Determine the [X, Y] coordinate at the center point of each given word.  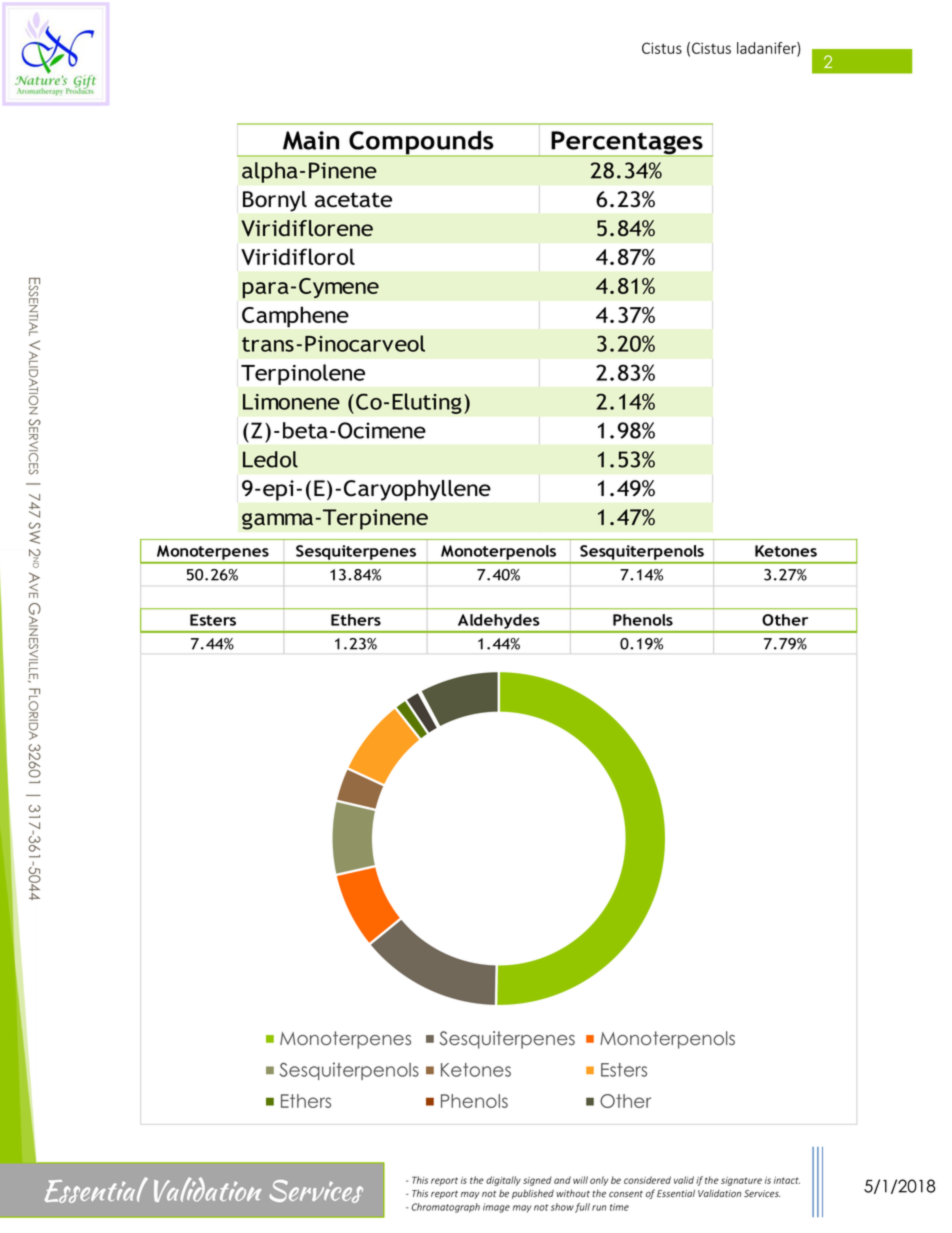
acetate [353, 200]
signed [537, 1181]
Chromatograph [446, 1208]
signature [741, 1181]
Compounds [421, 144]
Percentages [627, 144]
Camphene [295, 316]
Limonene [291, 402]
